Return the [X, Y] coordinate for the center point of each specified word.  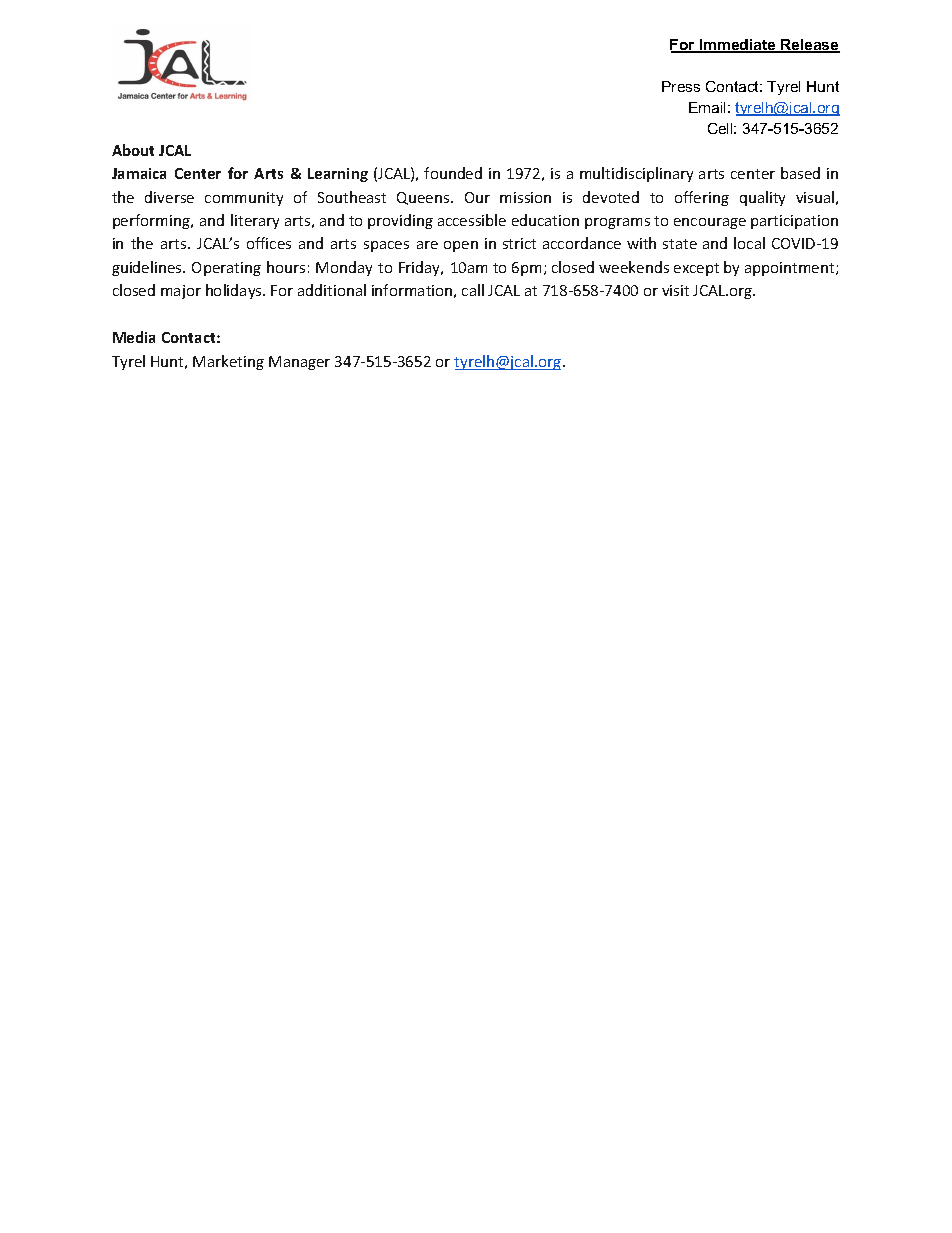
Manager [299, 363]
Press [681, 86]
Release [809, 46]
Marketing [228, 362]
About [133, 150]
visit [675, 290]
